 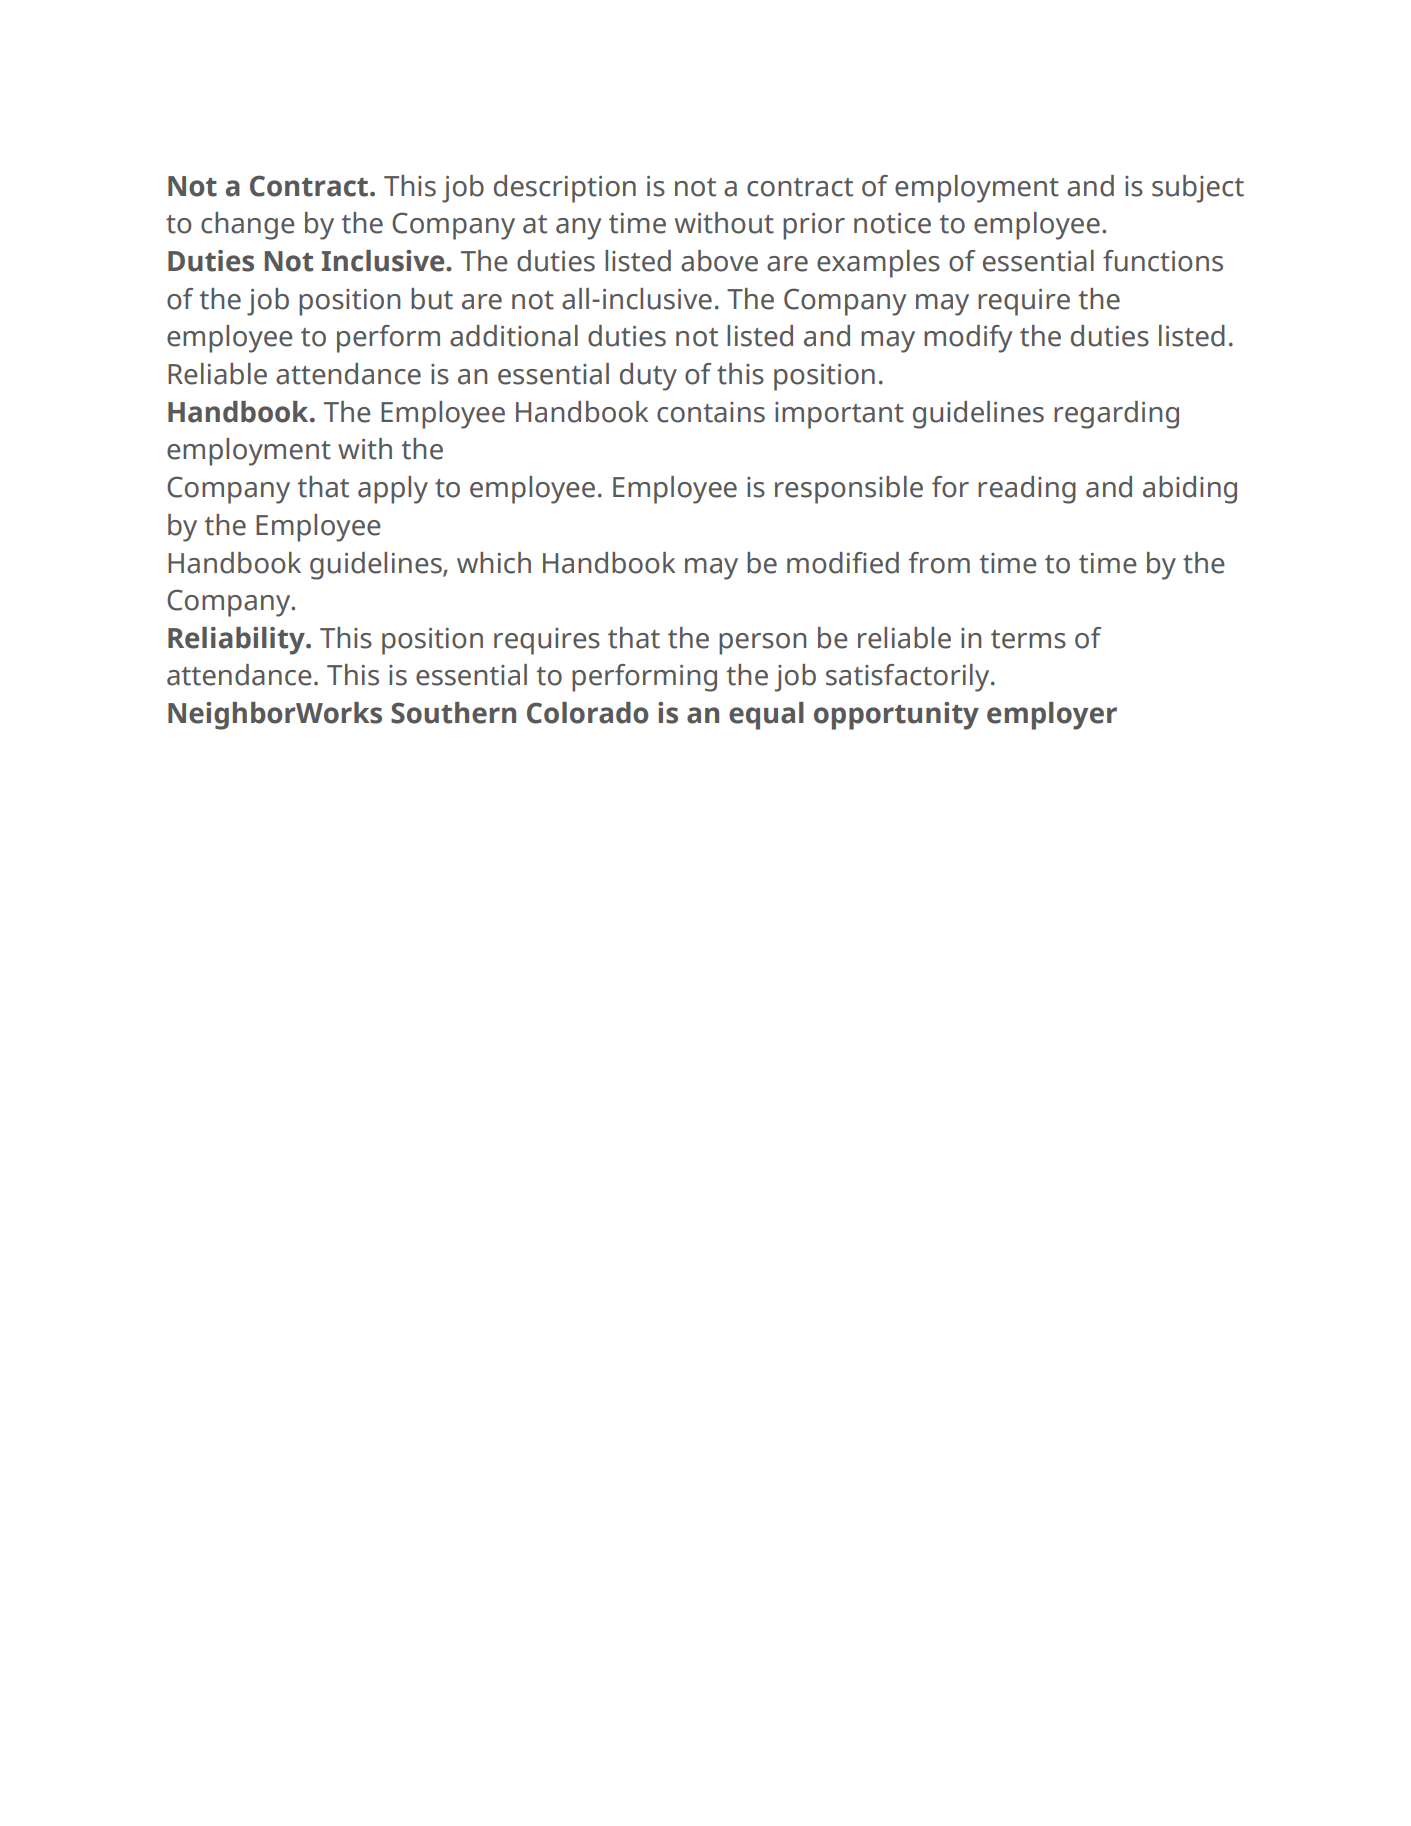 What do you see at coordinates (814, 226) in the screenshot?
I see `prior` at bounding box center [814, 226].
